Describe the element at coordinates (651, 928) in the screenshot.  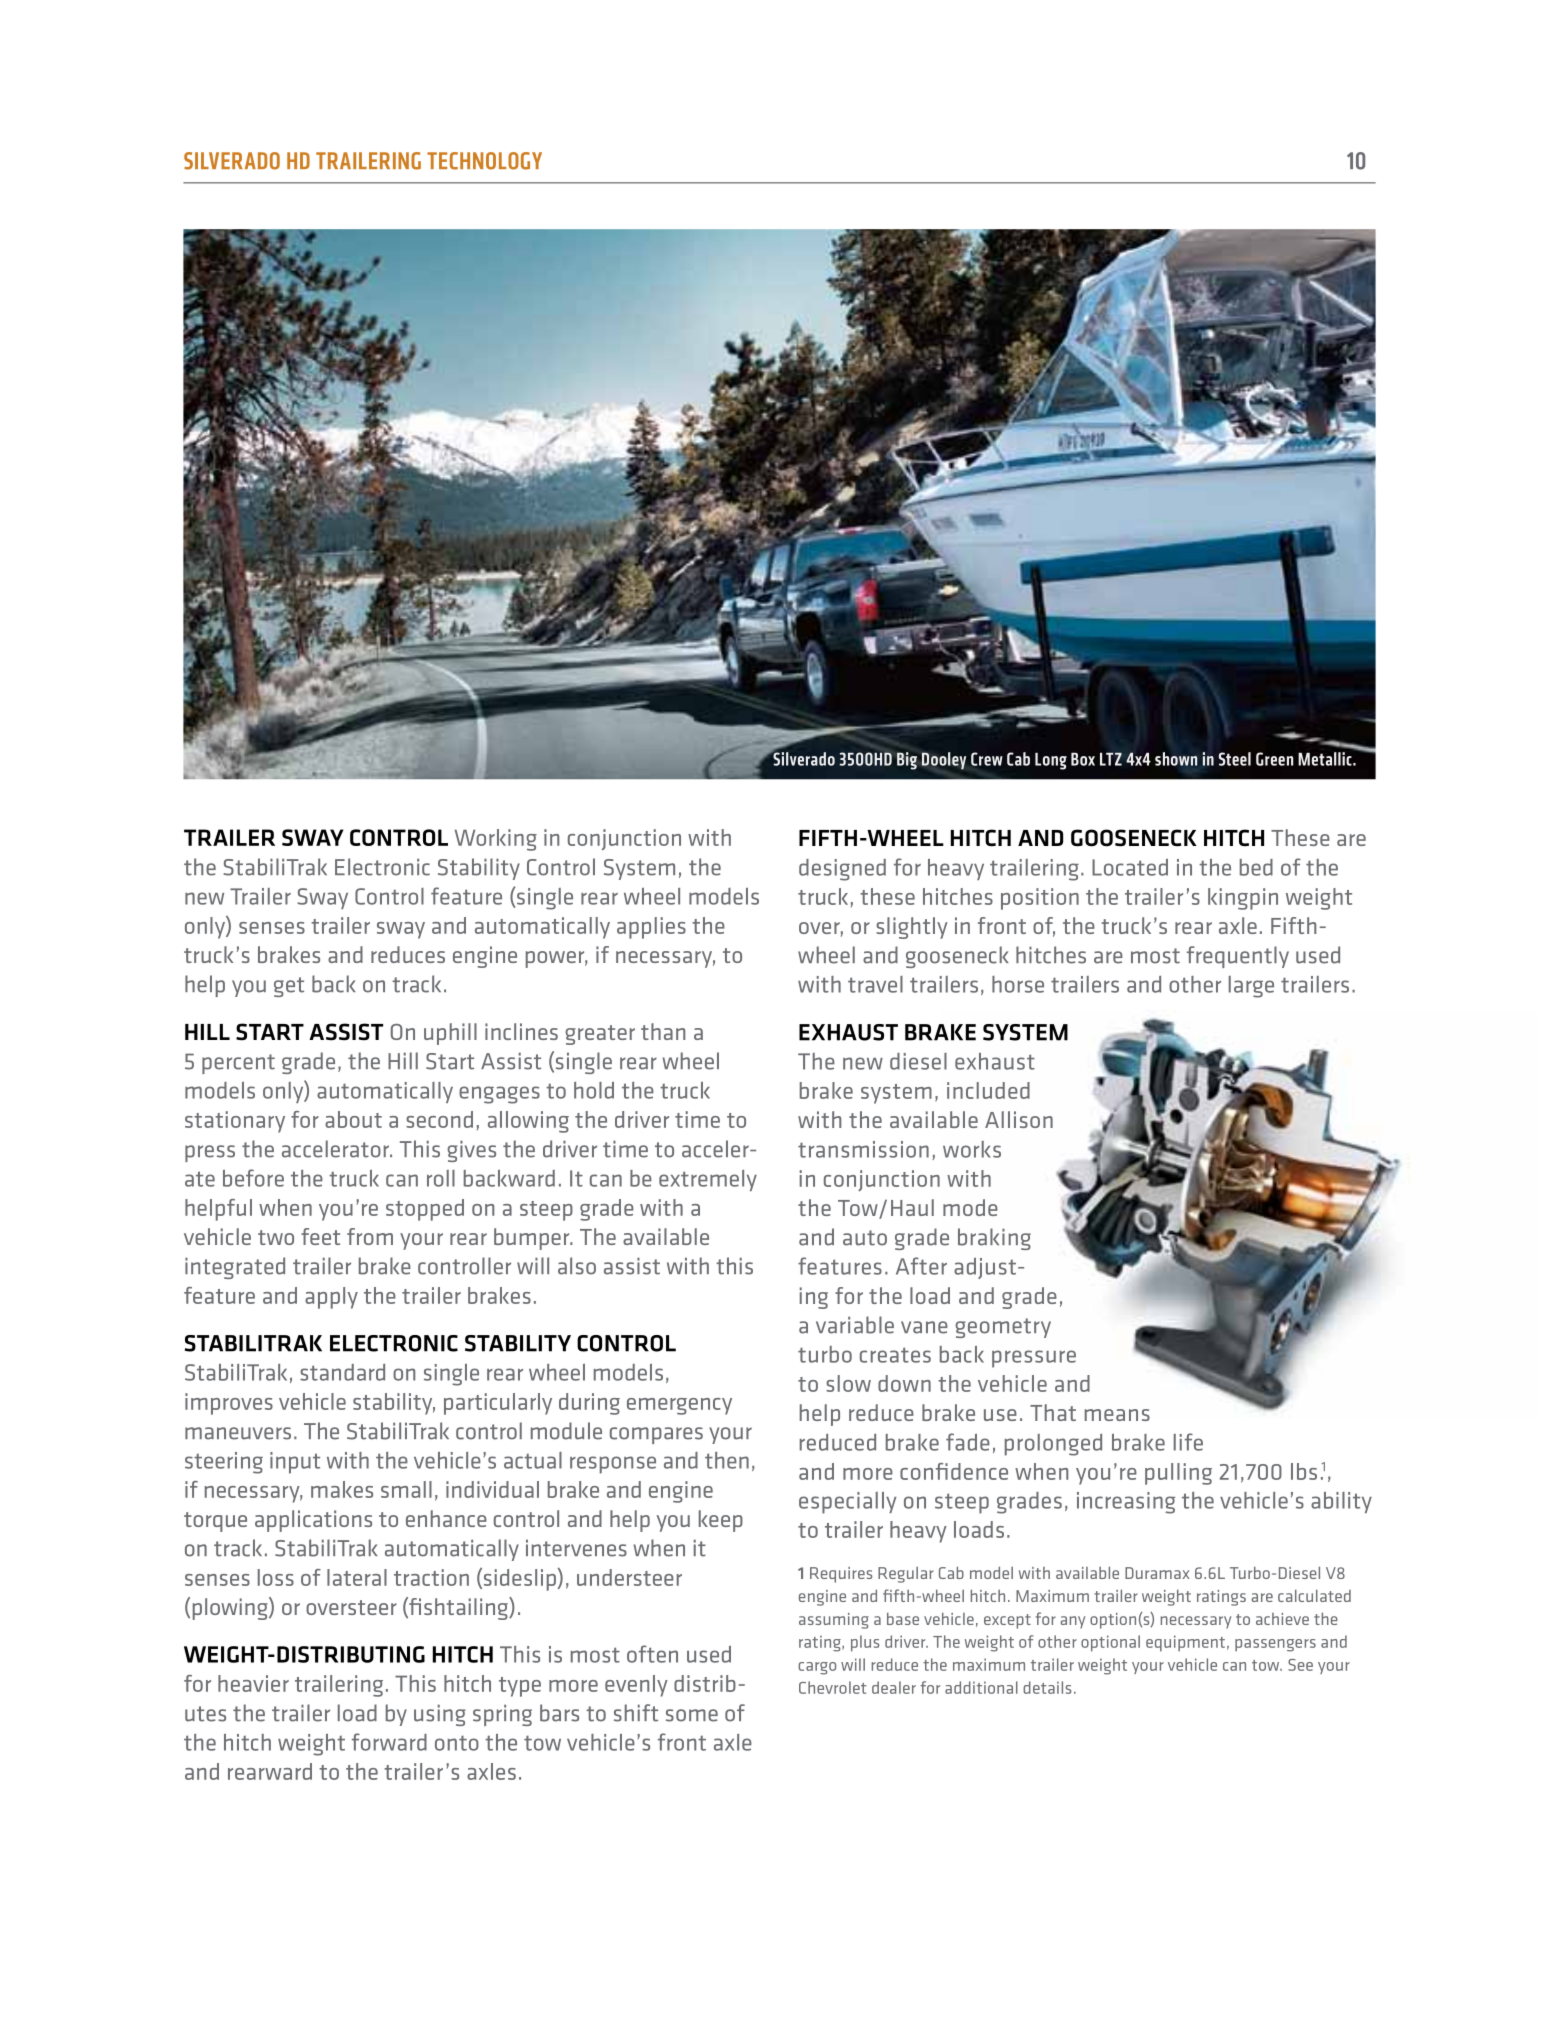
I see `applies` at that location.
